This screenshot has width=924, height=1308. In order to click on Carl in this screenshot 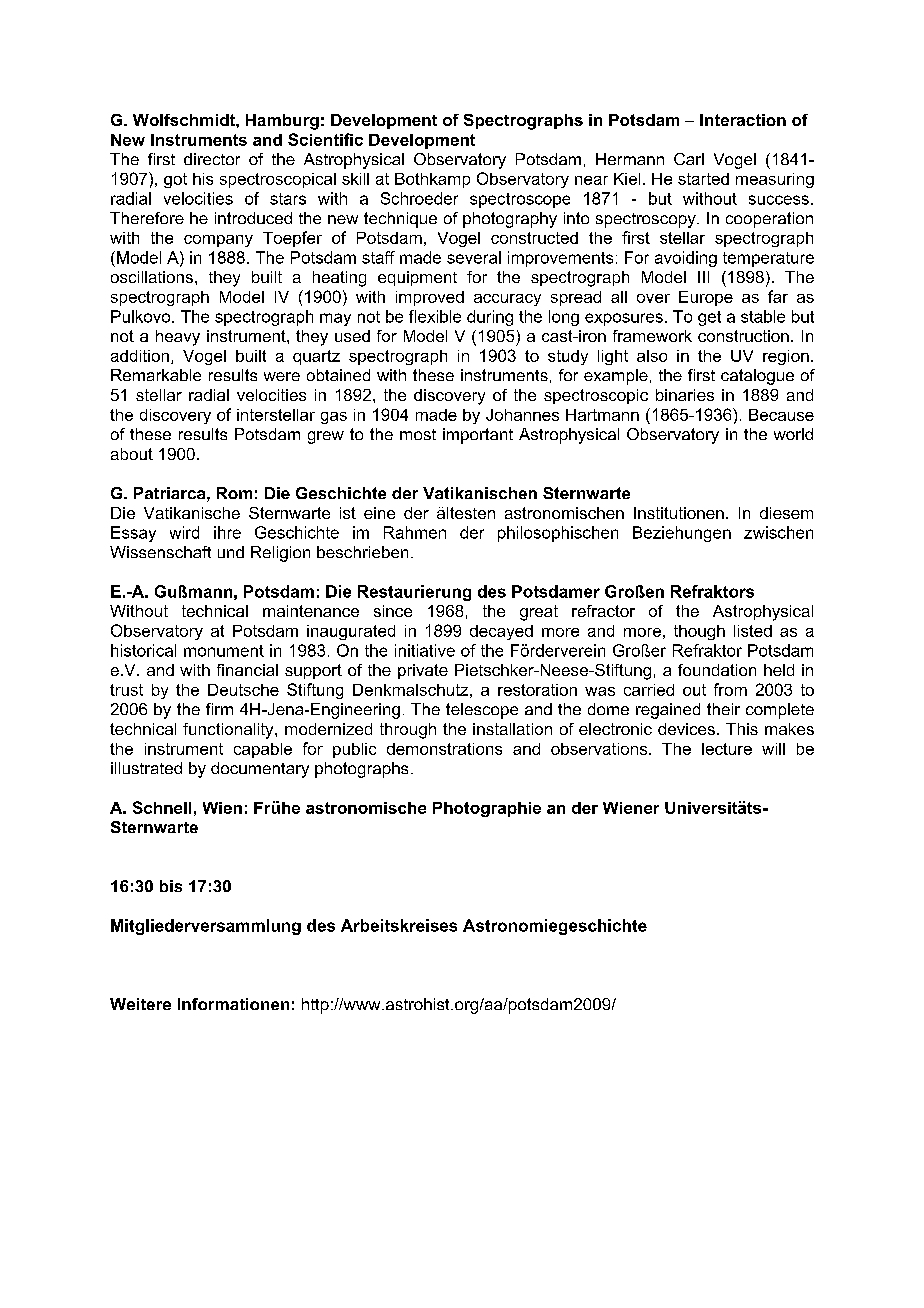, I will do `click(689, 159)`.
